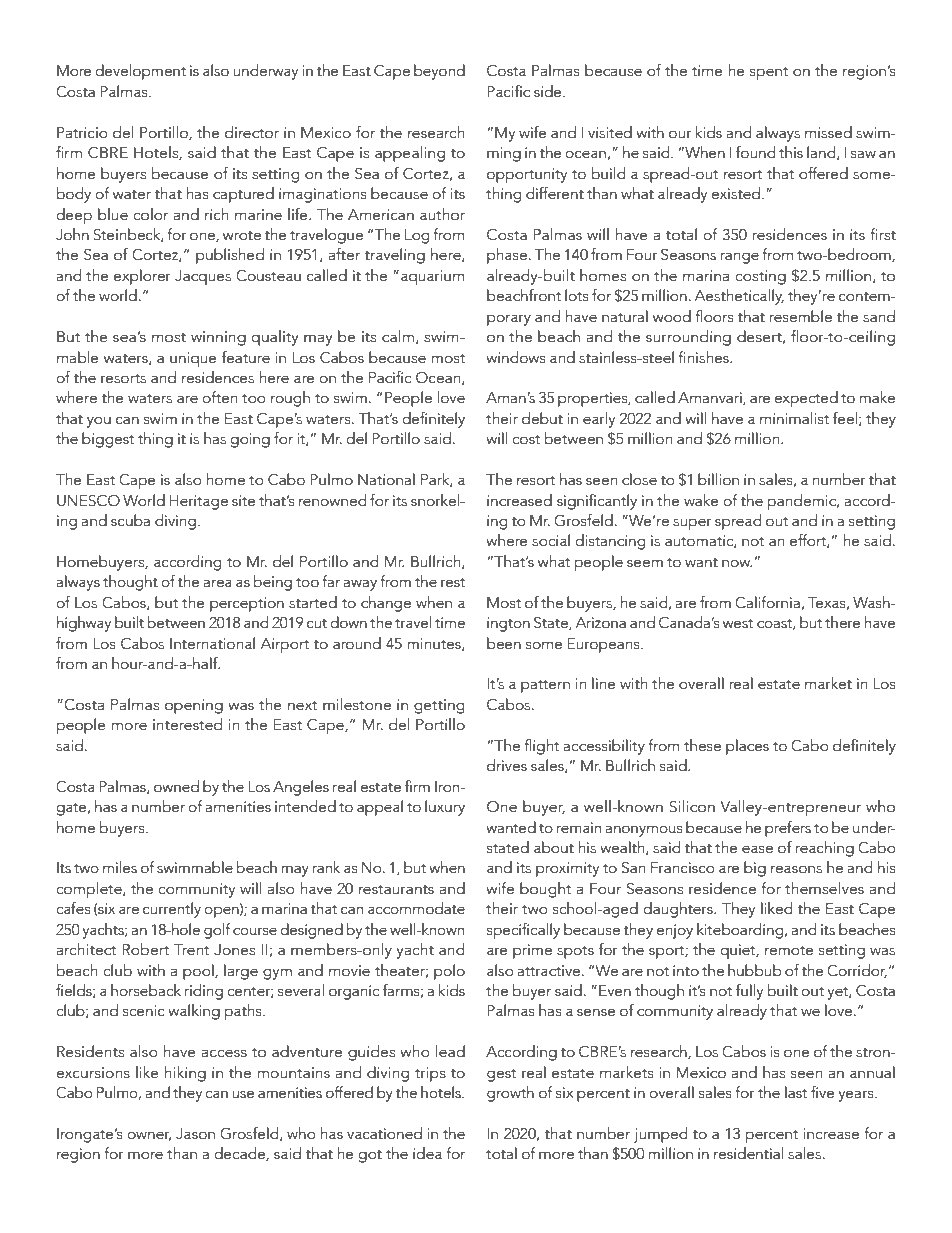 The width and height of the image is (952, 1233). What do you see at coordinates (769, 73) in the image?
I see `spent` at bounding box center [769, 73].
